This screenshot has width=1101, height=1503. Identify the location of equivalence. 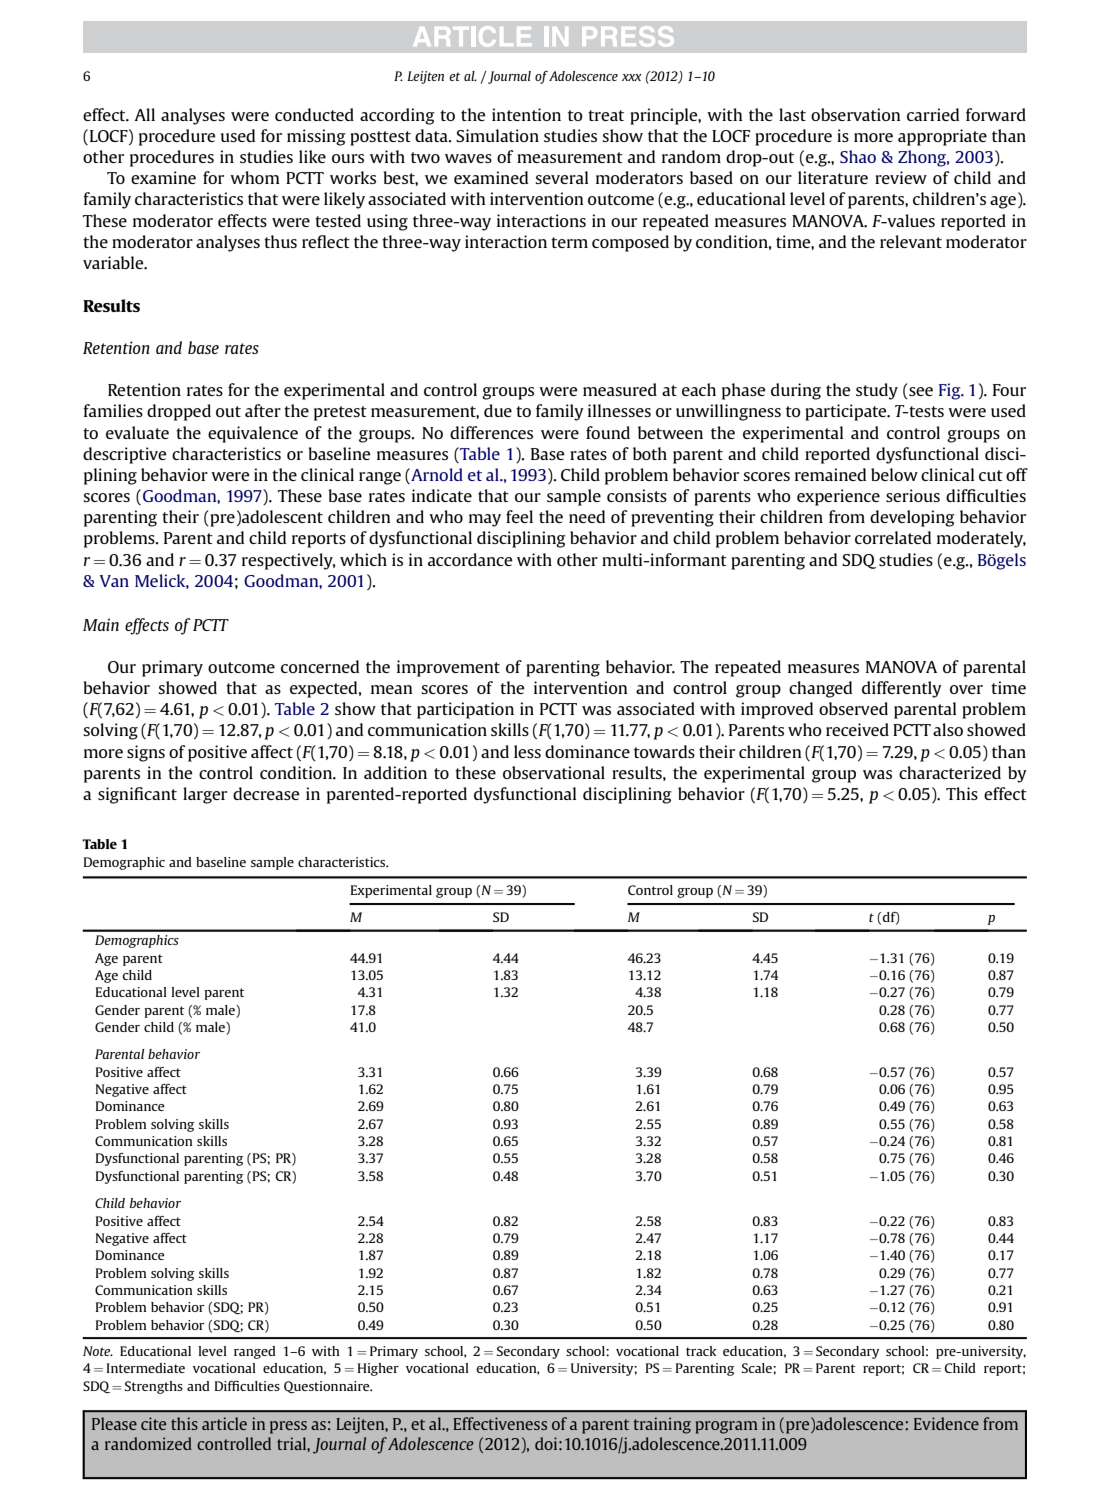
(253, 434).
